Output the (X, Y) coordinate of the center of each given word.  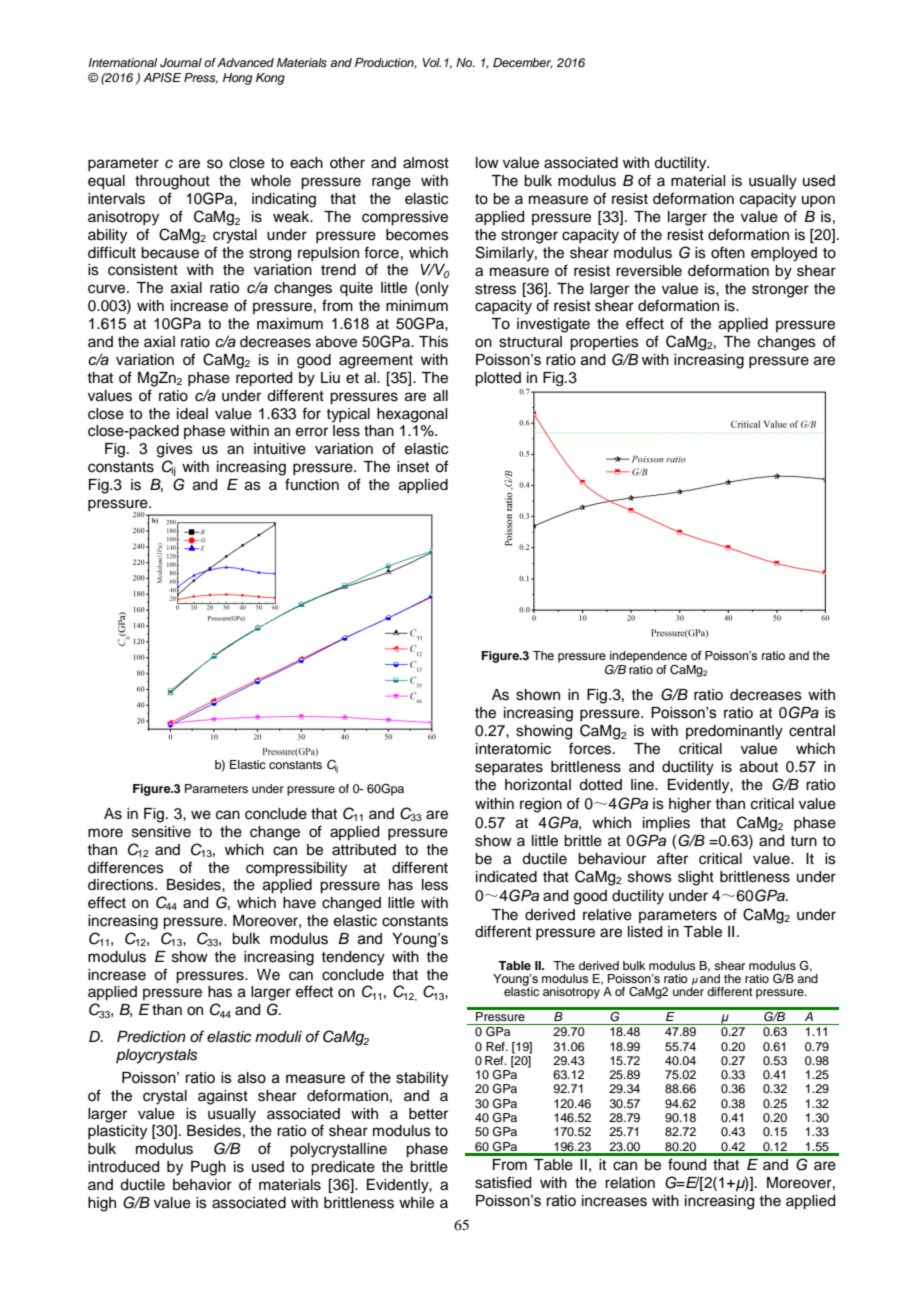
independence (648, 657)
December (523, 63)
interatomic (513, 749)
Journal (181, 63)
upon (818, 201)
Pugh (208, 1168)
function (312, 484)
